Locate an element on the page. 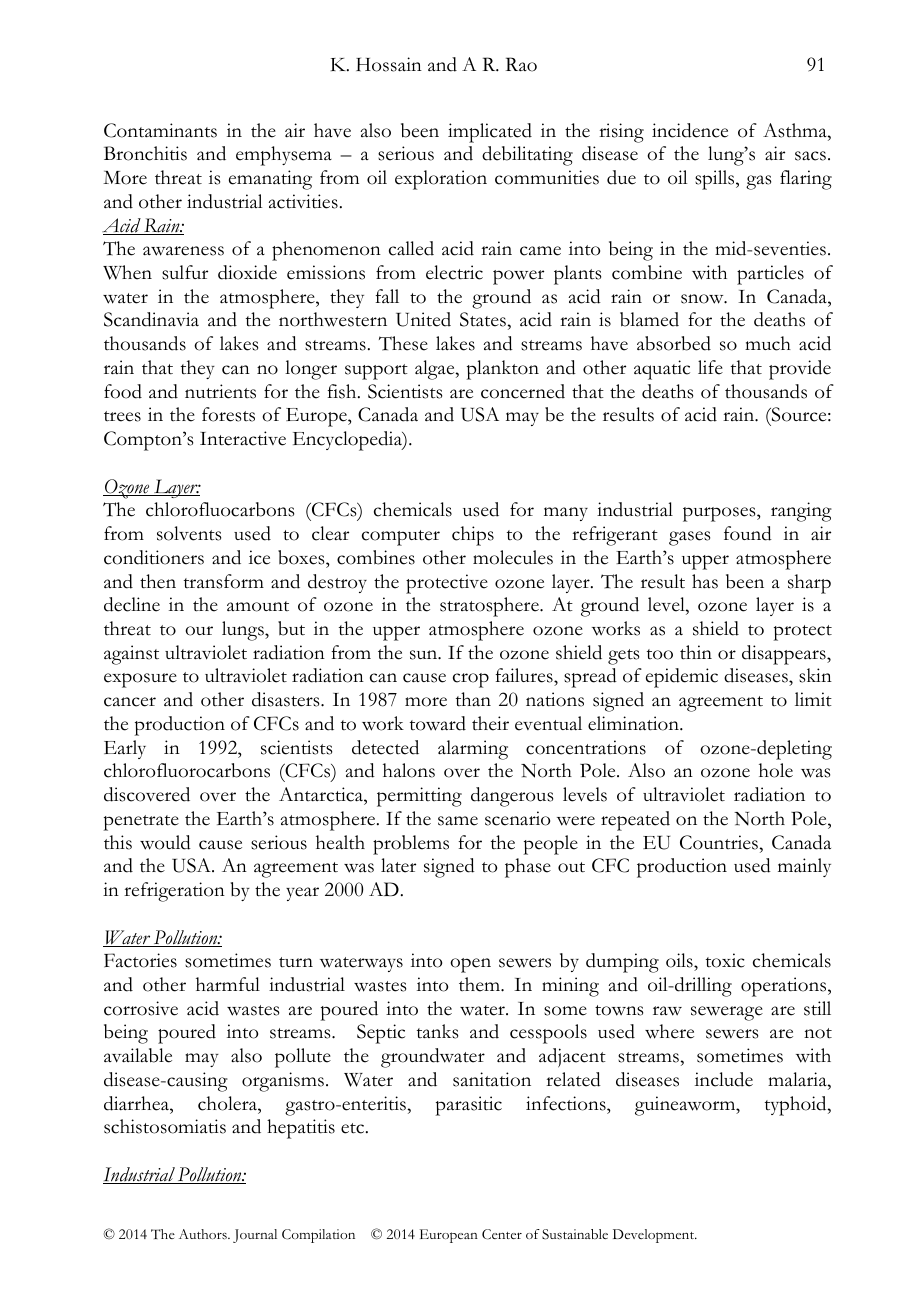 The width and height of the document is (924, 1304). incidence is located at coordinates (690, 130).
